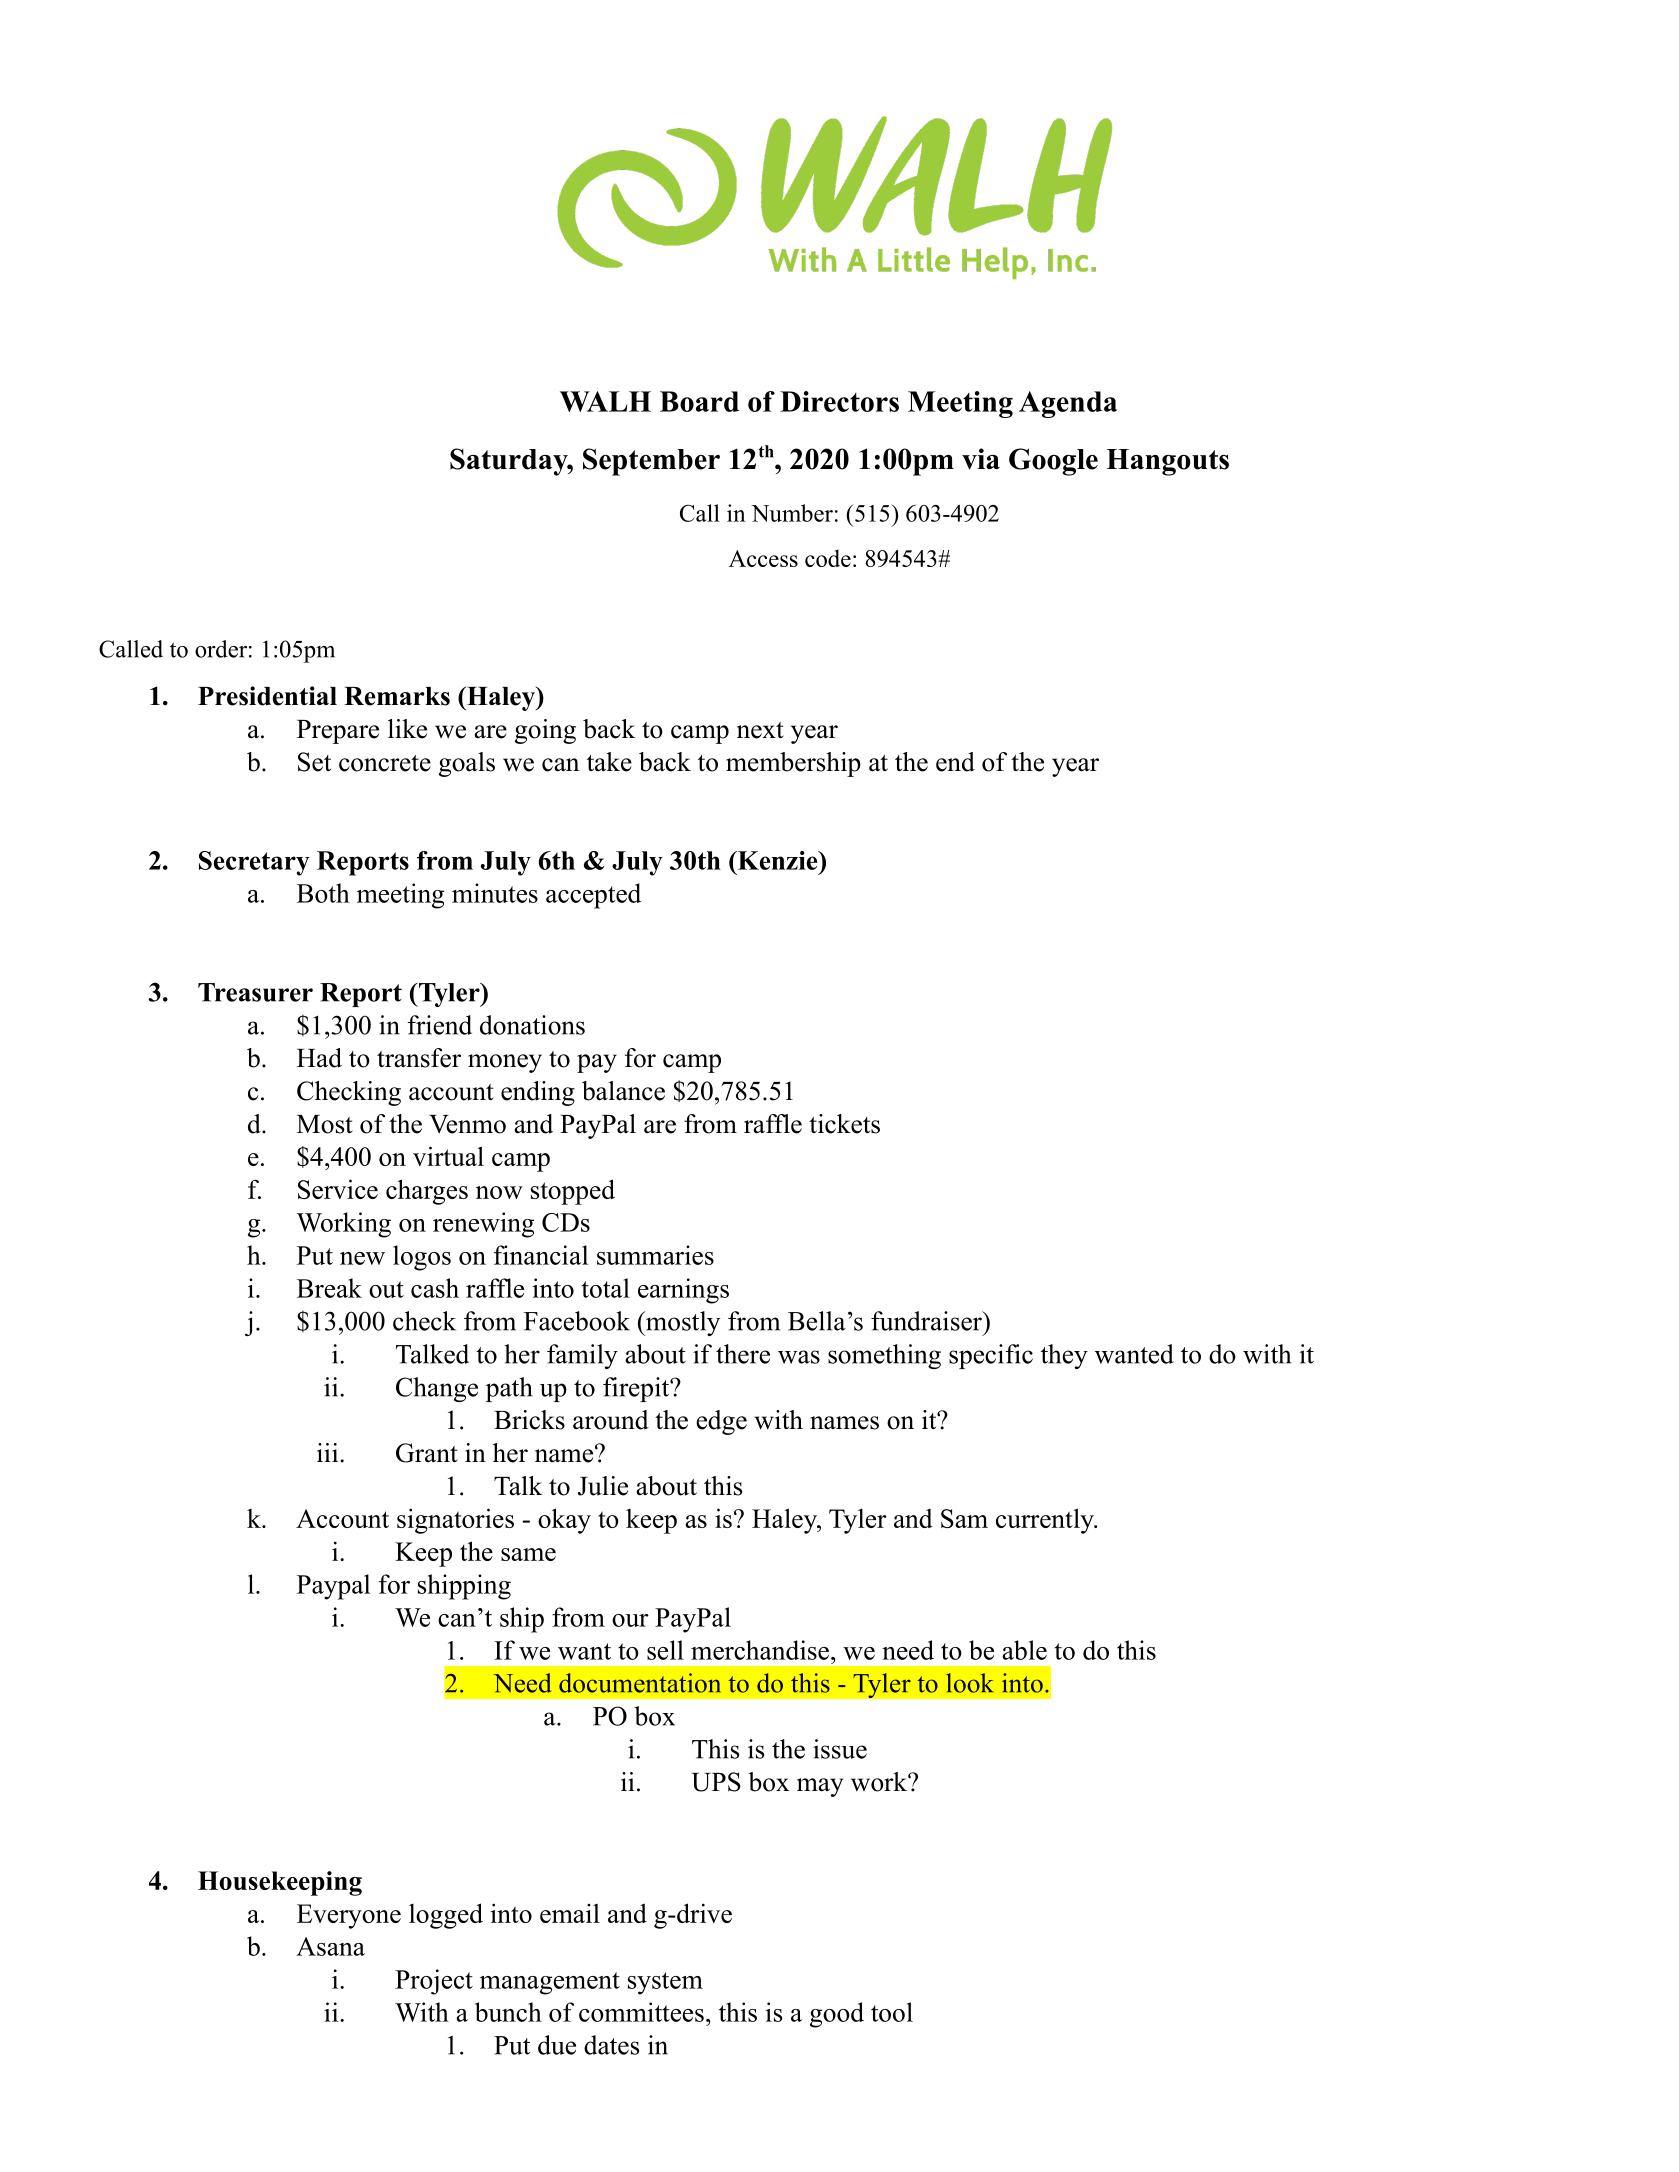  Describe the element at coordinates (651, 462) in the image. I see `September` at that location.
